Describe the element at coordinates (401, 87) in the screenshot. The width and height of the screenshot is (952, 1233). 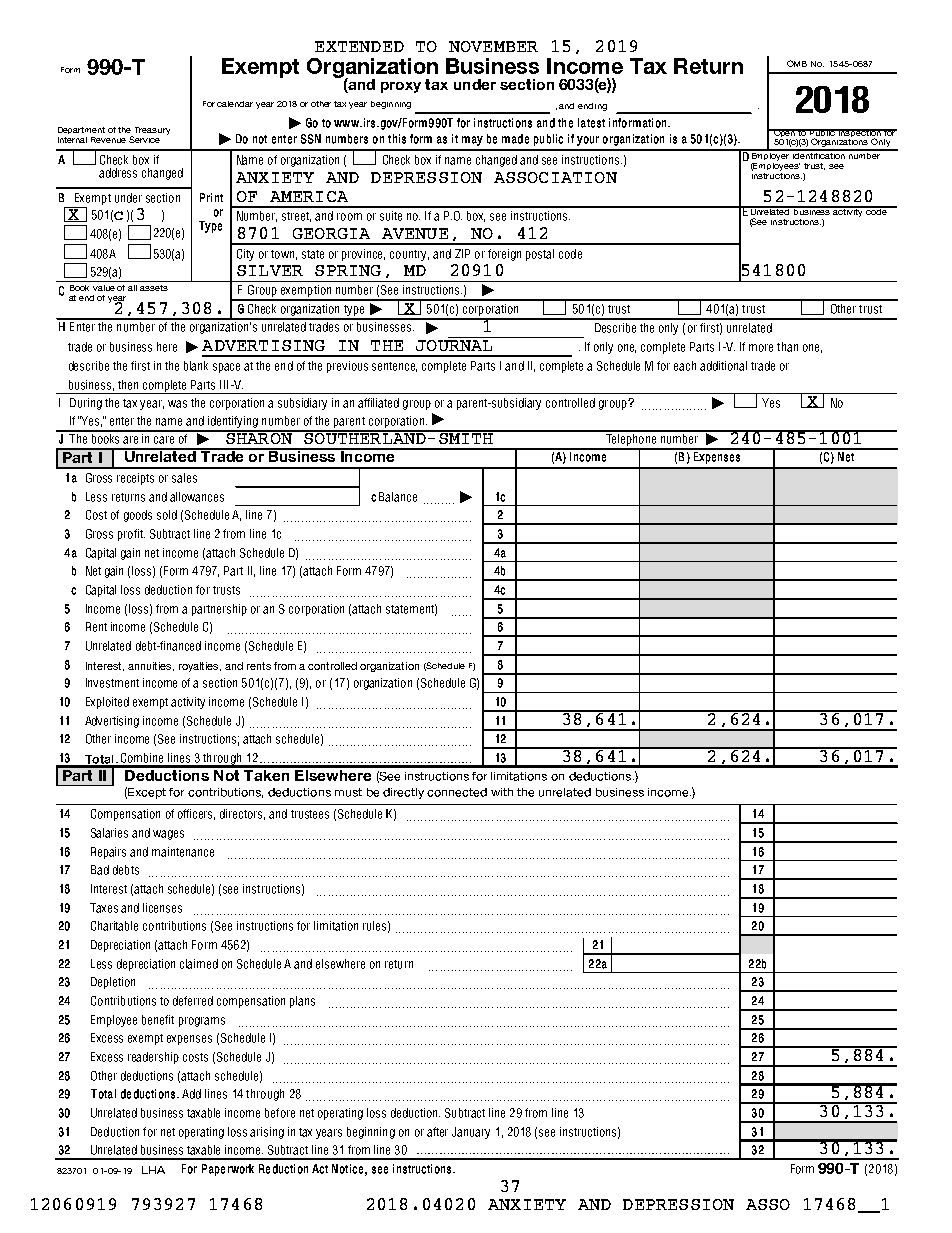
I see `proxy` at that location.
